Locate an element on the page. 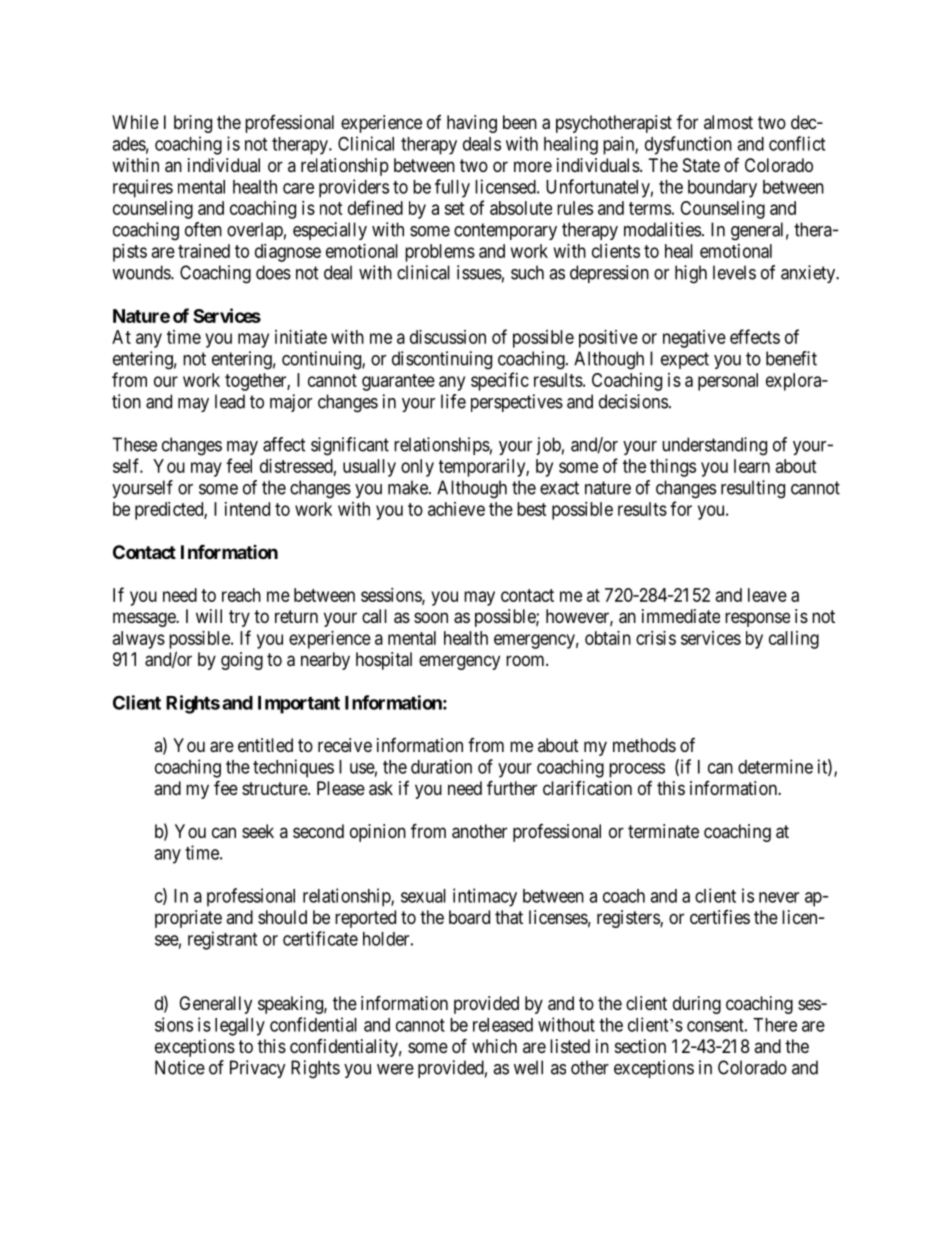  bring is located at coordinates (193, 124).
